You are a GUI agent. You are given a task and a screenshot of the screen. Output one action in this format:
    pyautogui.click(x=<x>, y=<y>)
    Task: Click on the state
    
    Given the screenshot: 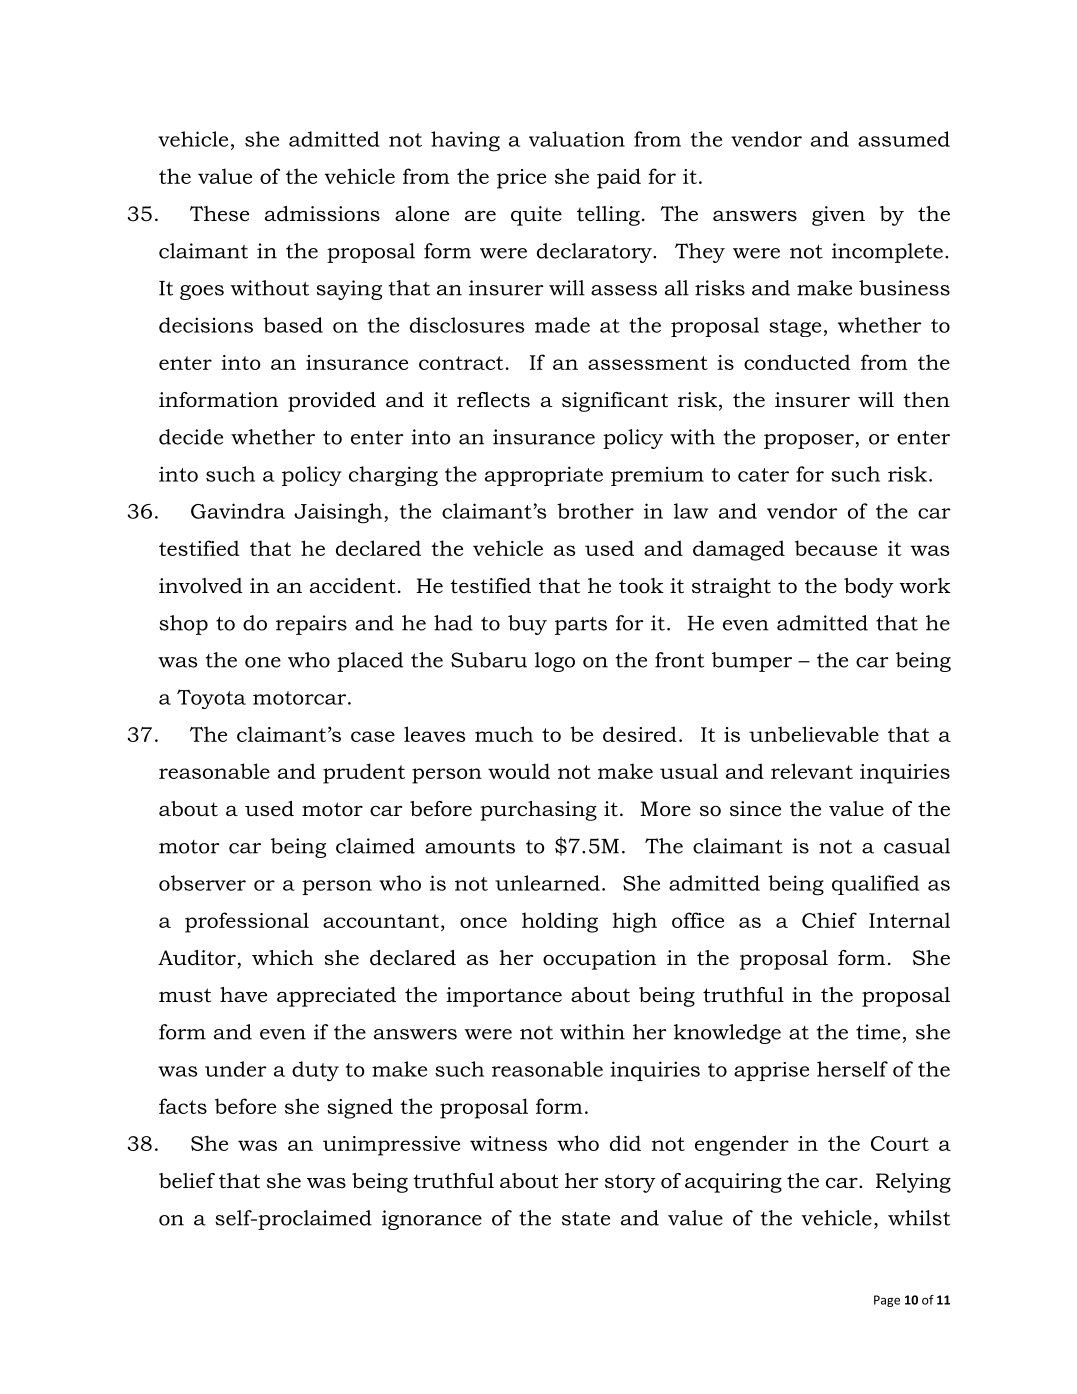 What is the action you would take?
    pyautogui.click(x=586, y=1219)
